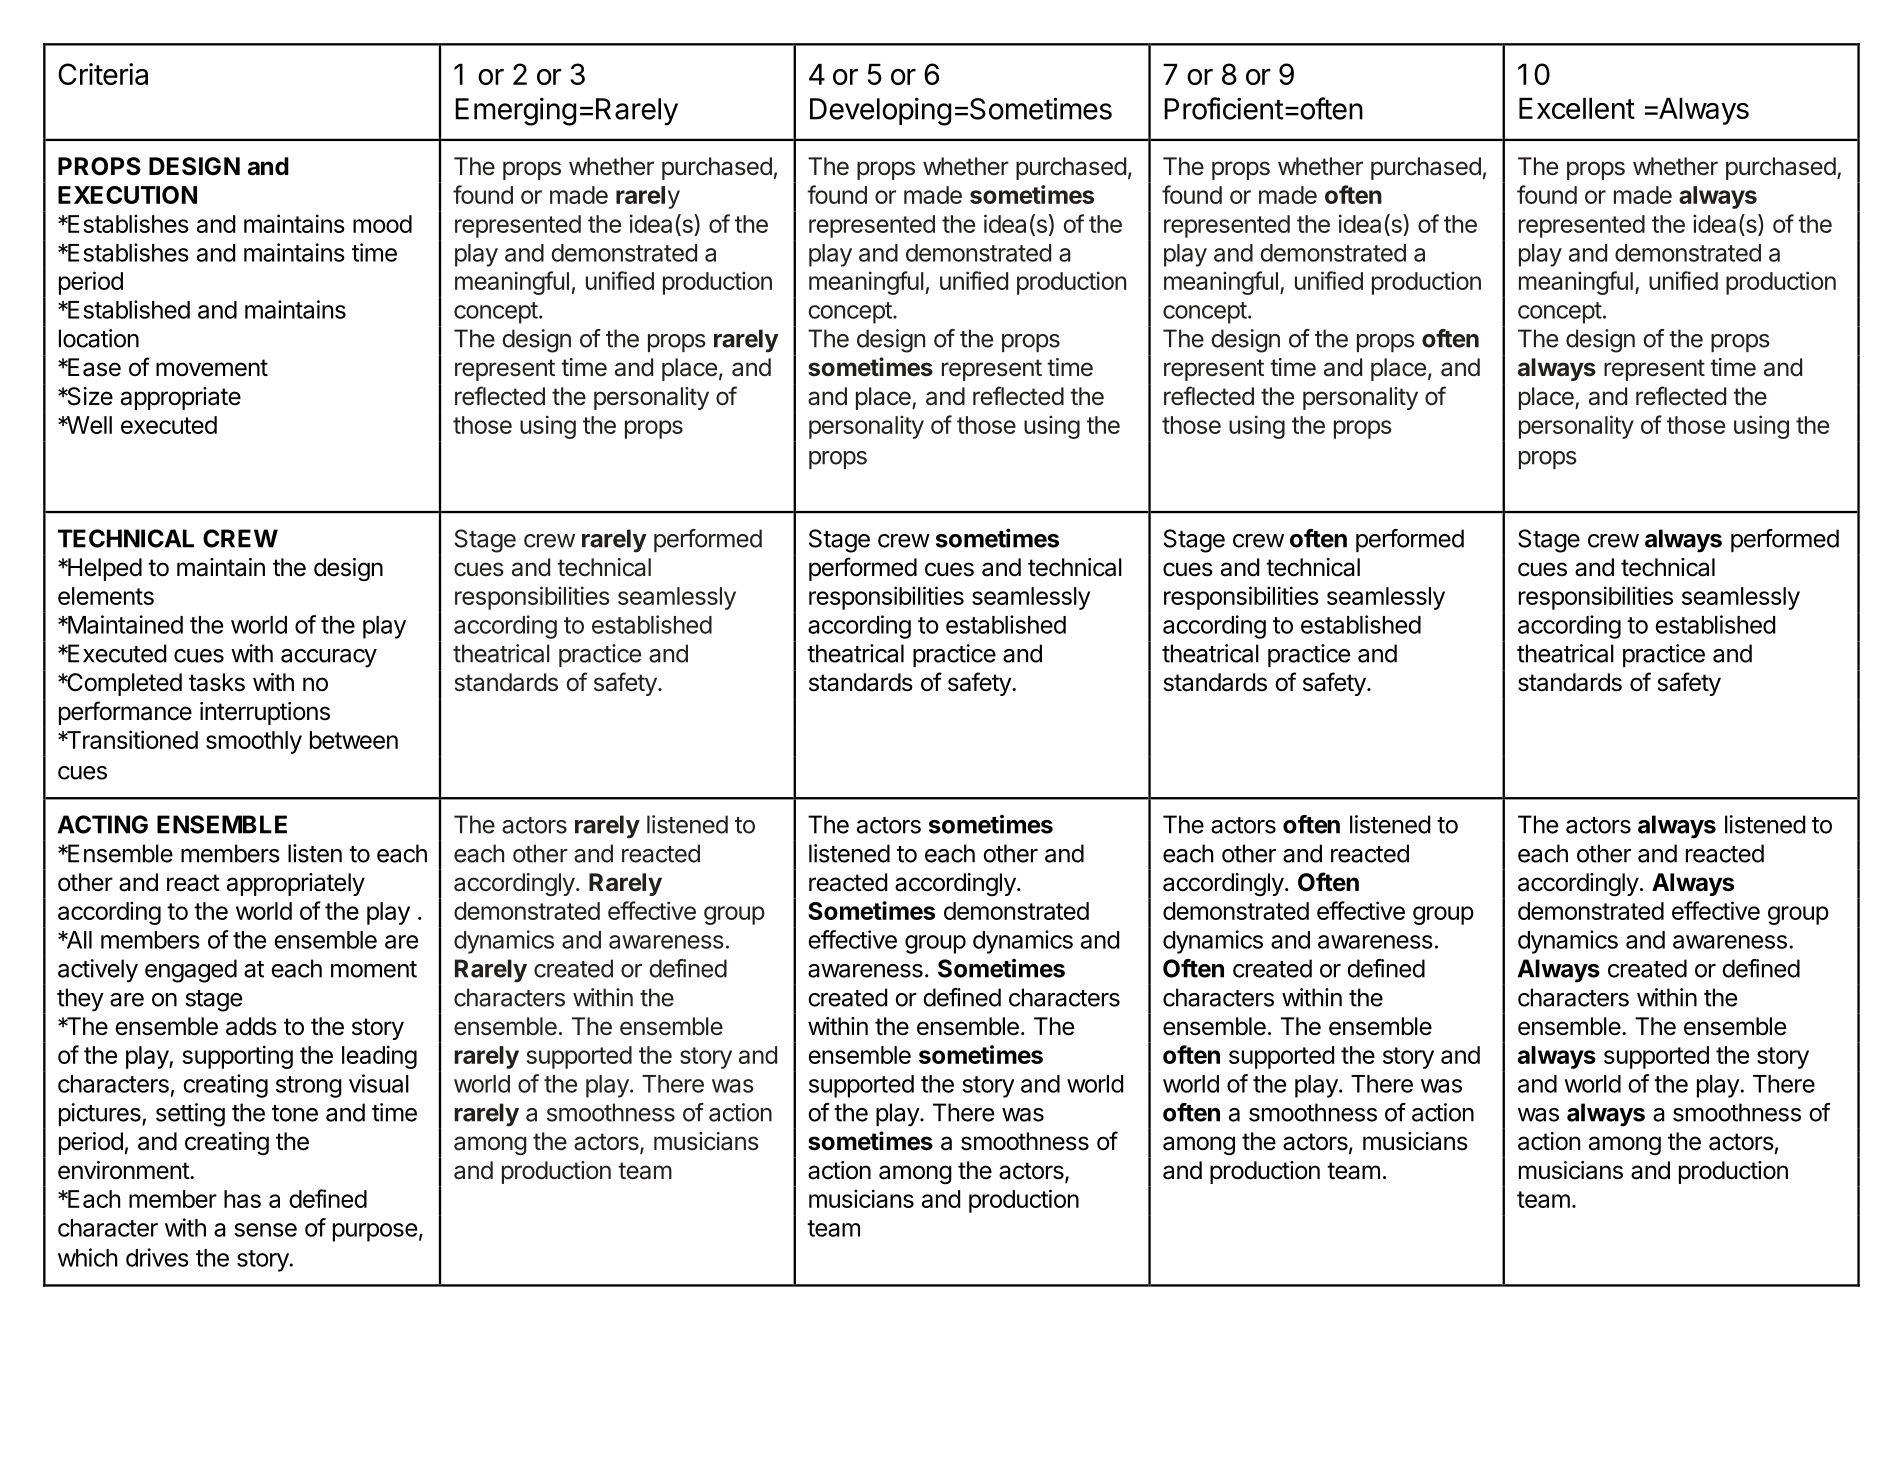  Describe the element at coordinates (354, 740) in the screenshot. I see `between` at that location.
